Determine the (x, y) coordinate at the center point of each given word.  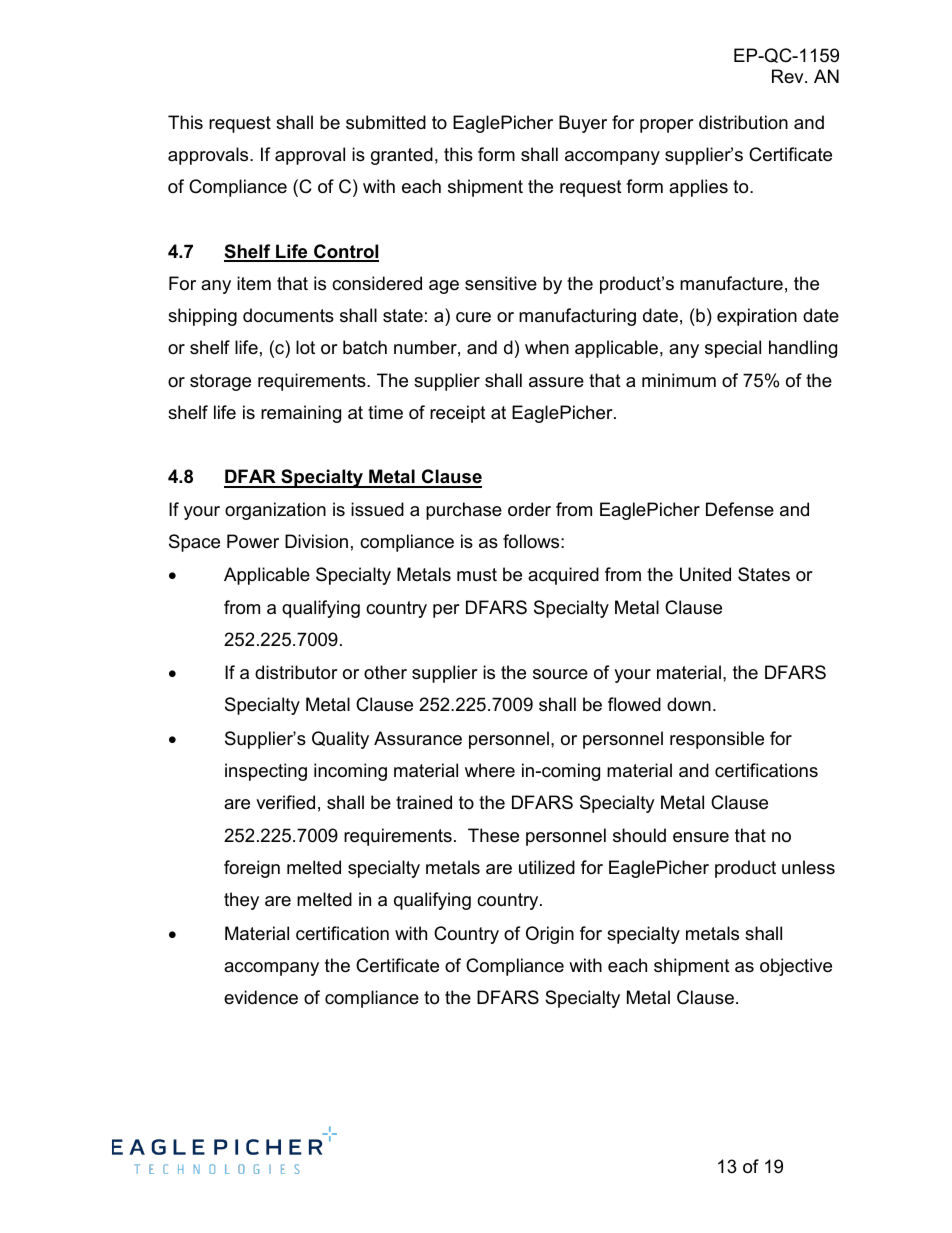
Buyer (583, 124)
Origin (550, 935)
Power (253, 541)
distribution (743, 122)
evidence (261, 997)
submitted (386, 122)
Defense (740, 509)
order (529, 509)
